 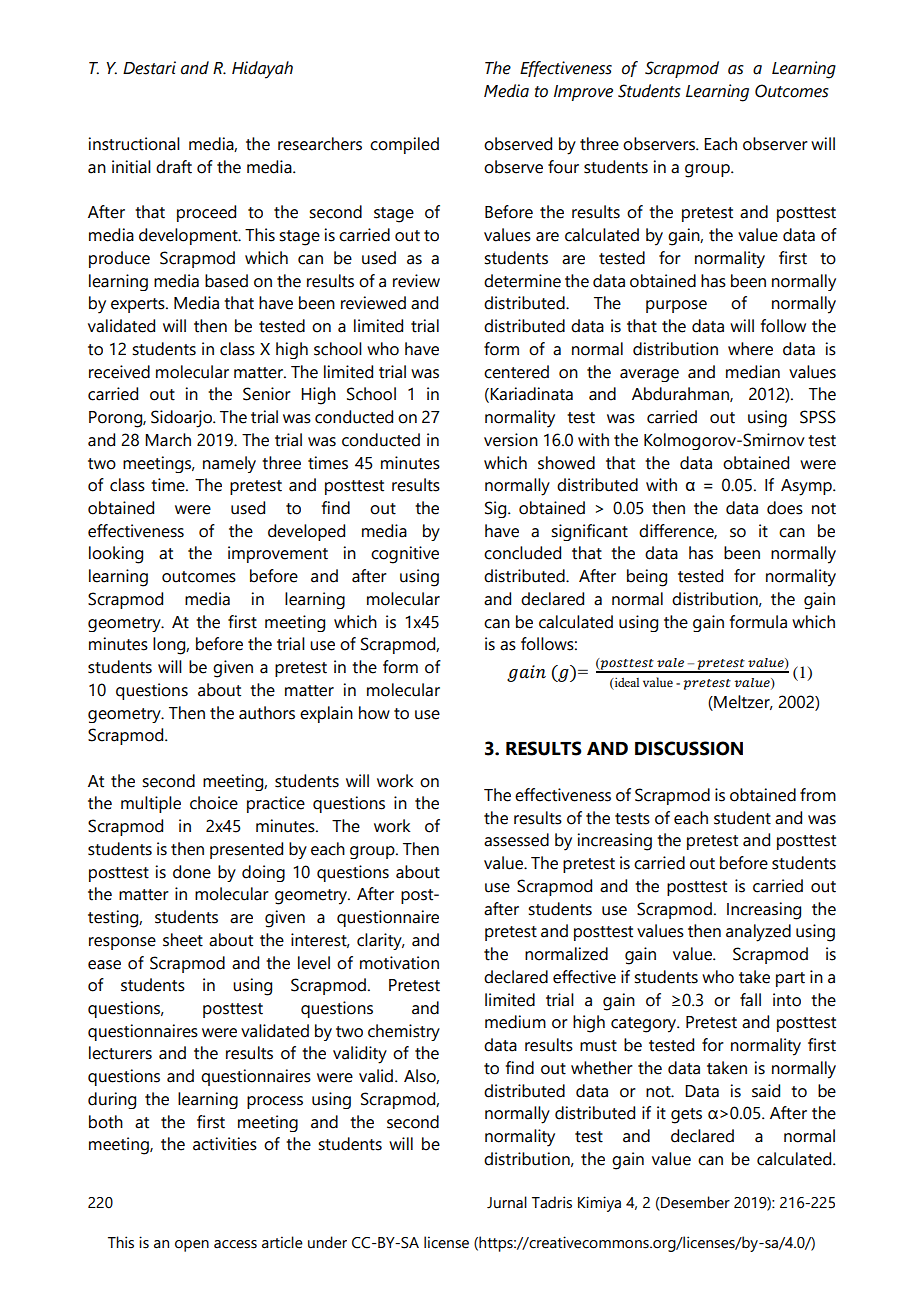 I want to click on March, so click(x=168, y=440).
